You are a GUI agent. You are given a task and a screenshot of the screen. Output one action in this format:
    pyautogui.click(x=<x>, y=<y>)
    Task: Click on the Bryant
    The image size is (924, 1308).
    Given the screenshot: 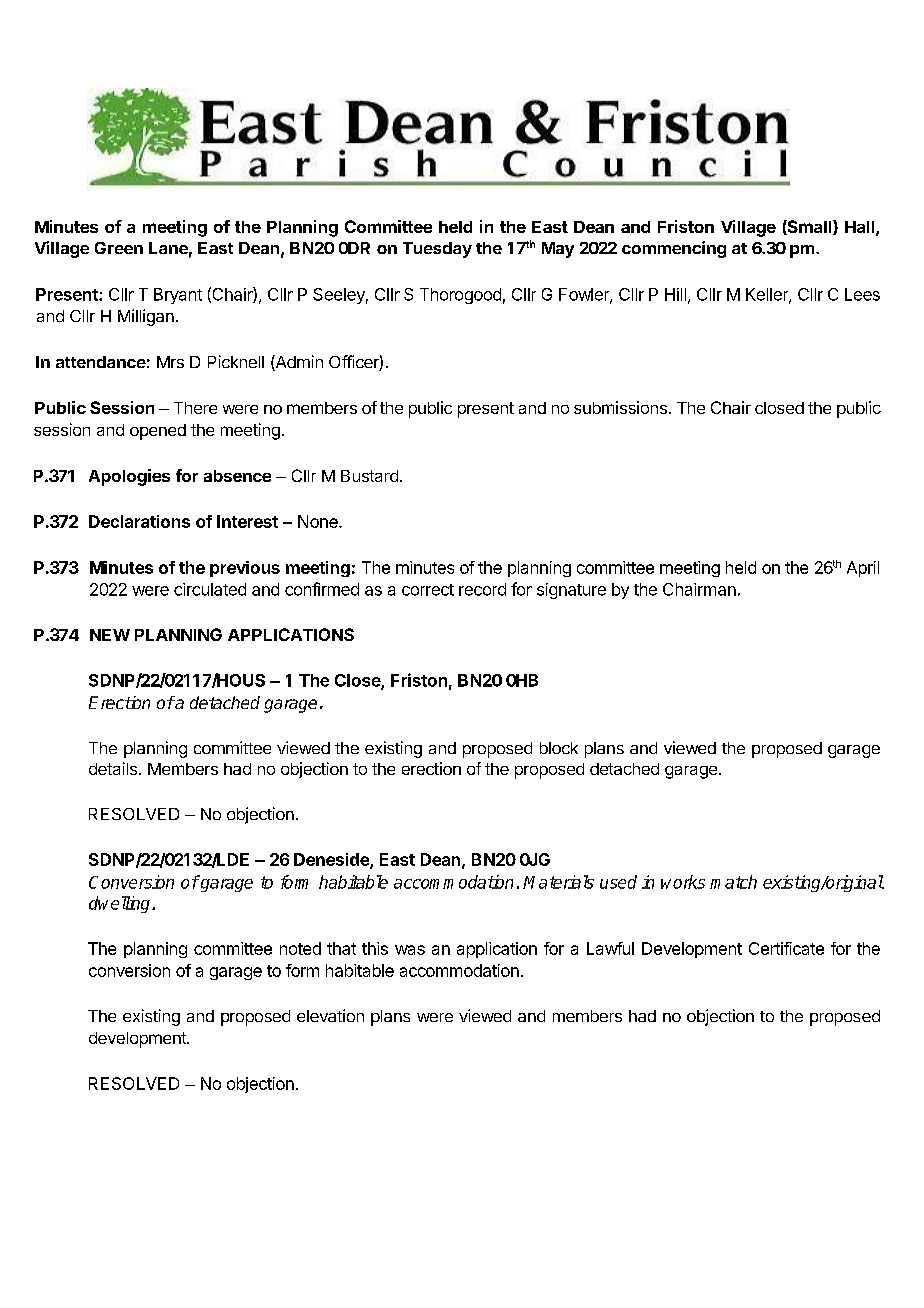 What is the action you would take?
    pyautogui.click(x=178, y=296)
